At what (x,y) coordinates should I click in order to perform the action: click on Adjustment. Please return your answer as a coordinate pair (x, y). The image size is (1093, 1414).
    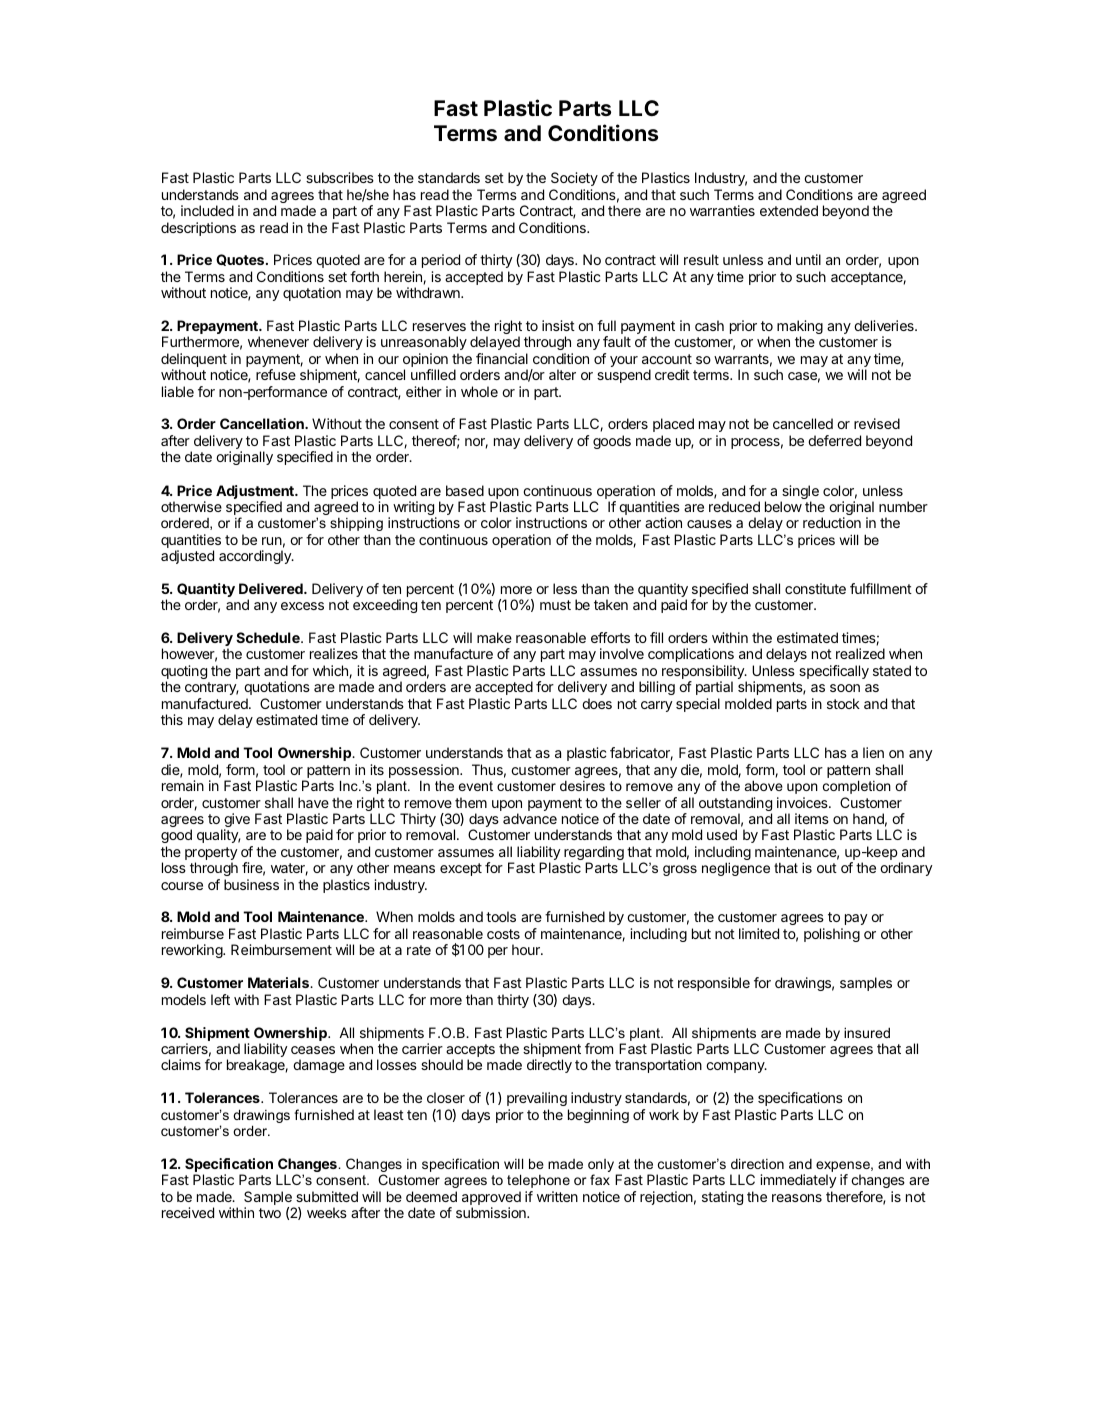
    Looking at the image, I should click on (256, 493).
